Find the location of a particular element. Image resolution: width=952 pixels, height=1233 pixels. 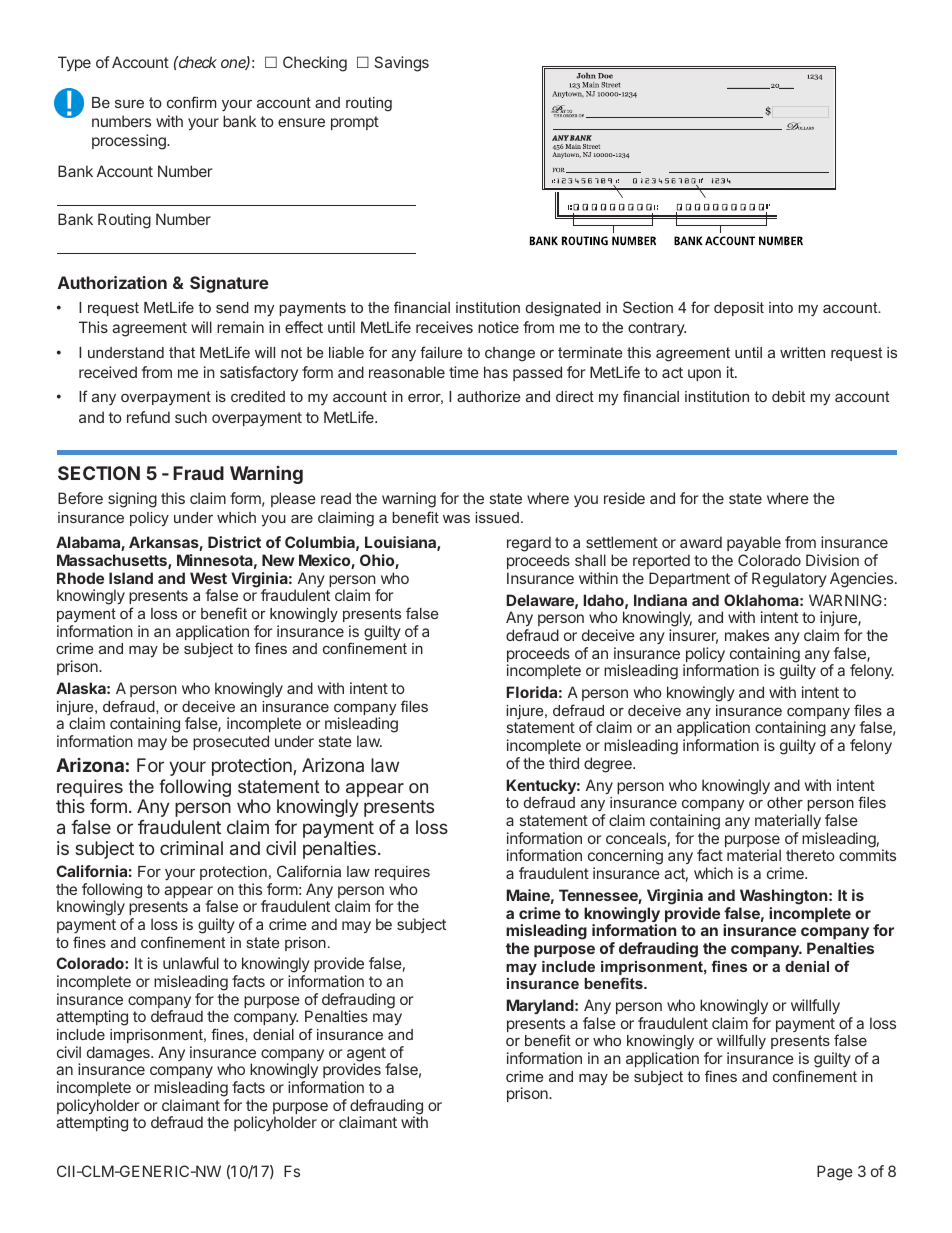

makes is located at coordinates (747, 635).
